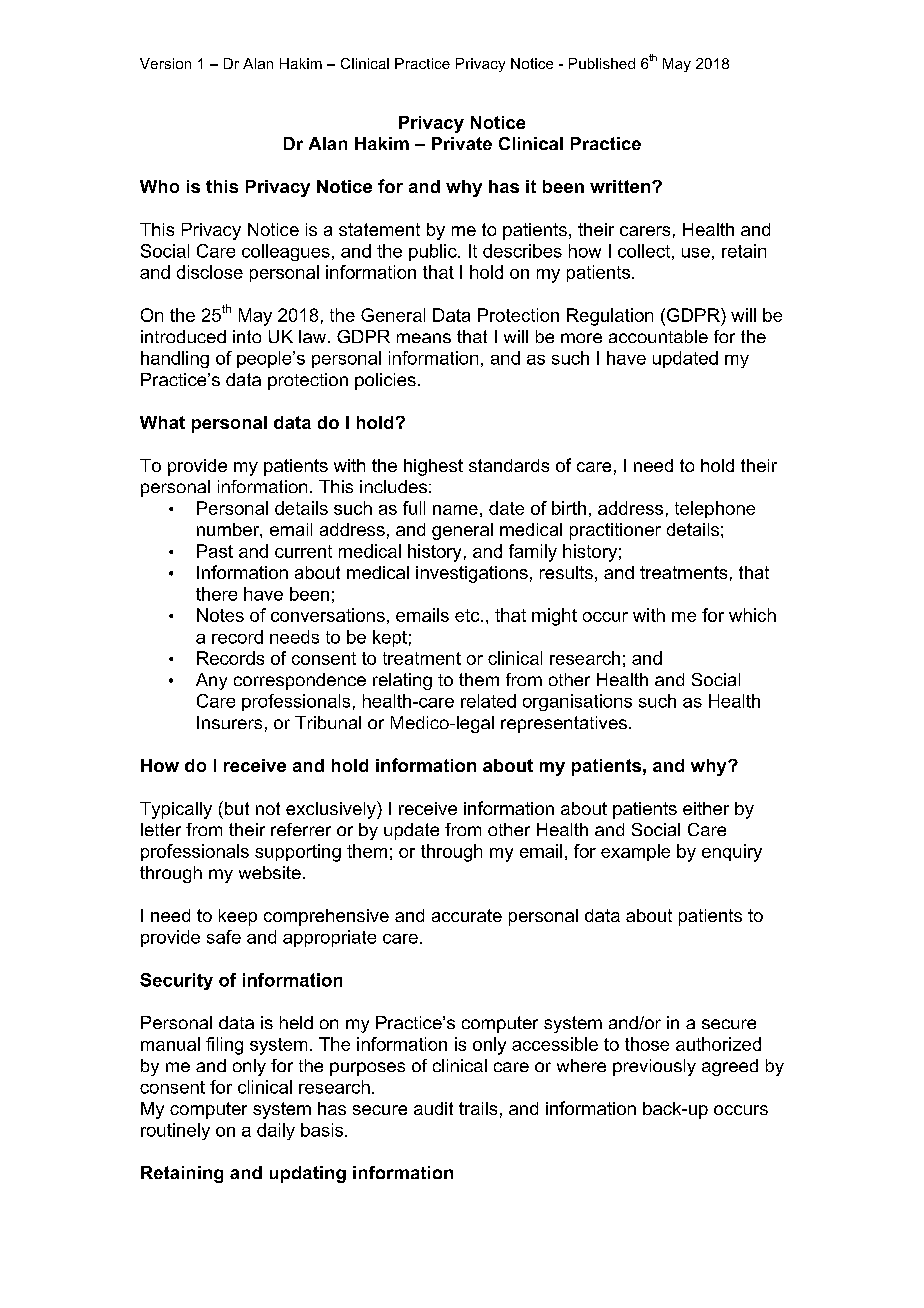 The image size is (924, 1308). What do you see at coordinates (462, 143) in the page?
I see `Private` at bounding box center [462, 143].
